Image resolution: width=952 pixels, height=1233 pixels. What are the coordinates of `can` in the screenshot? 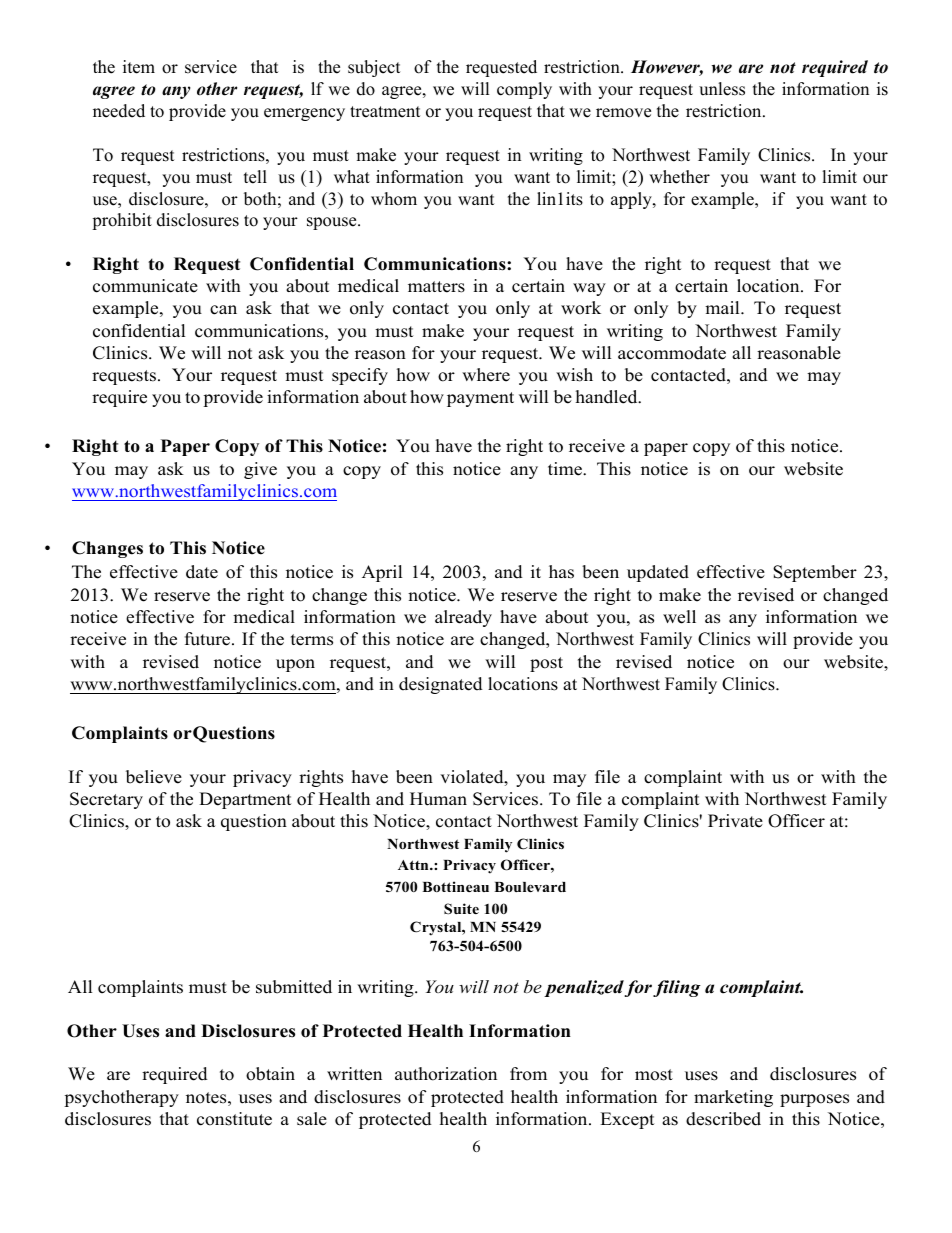 It's located at (223, 310).
